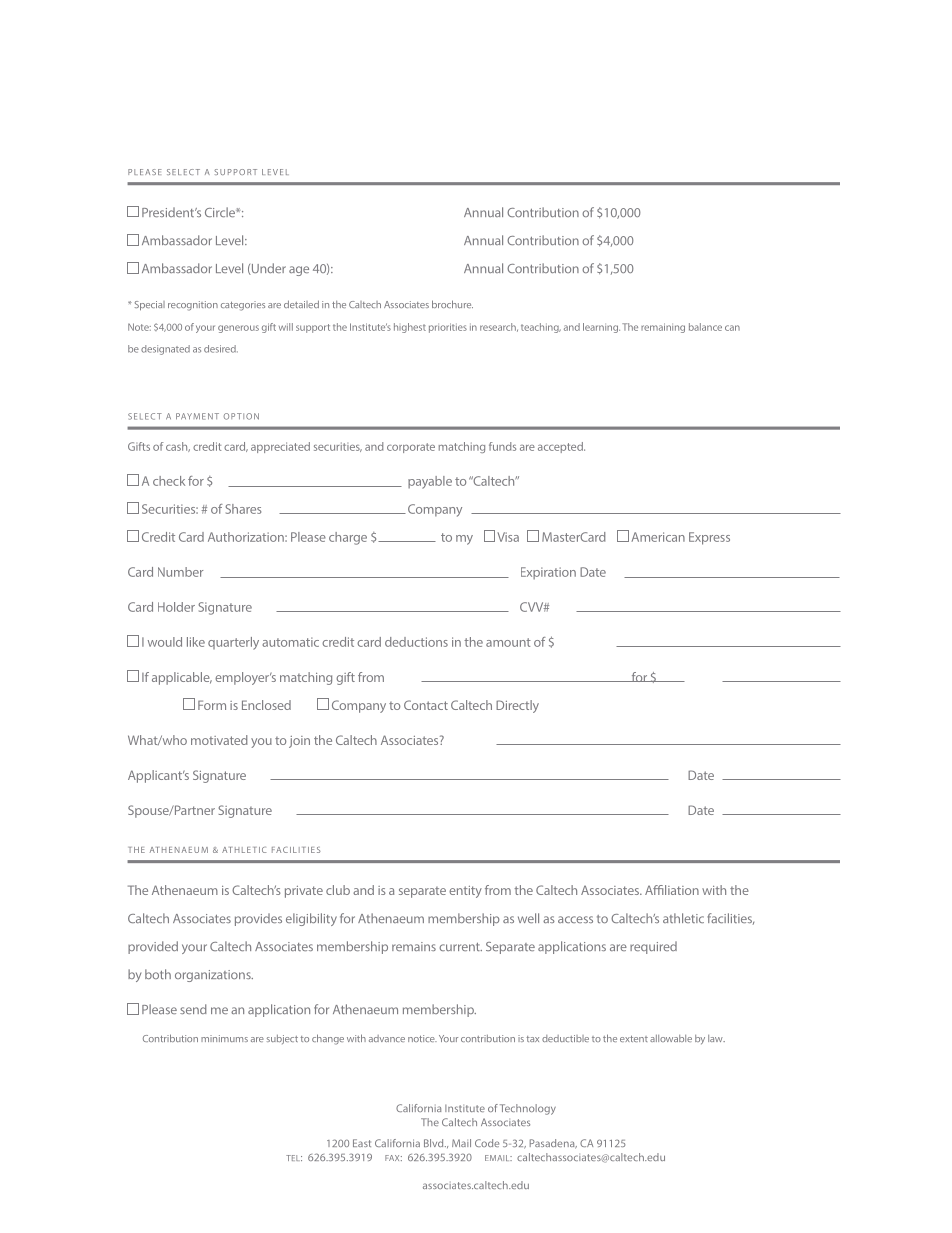 This screenshot has width=952, height=1233. Describe the element at coordinates (435, 1143) in the screenshot. I see `Blvd` at that location.
